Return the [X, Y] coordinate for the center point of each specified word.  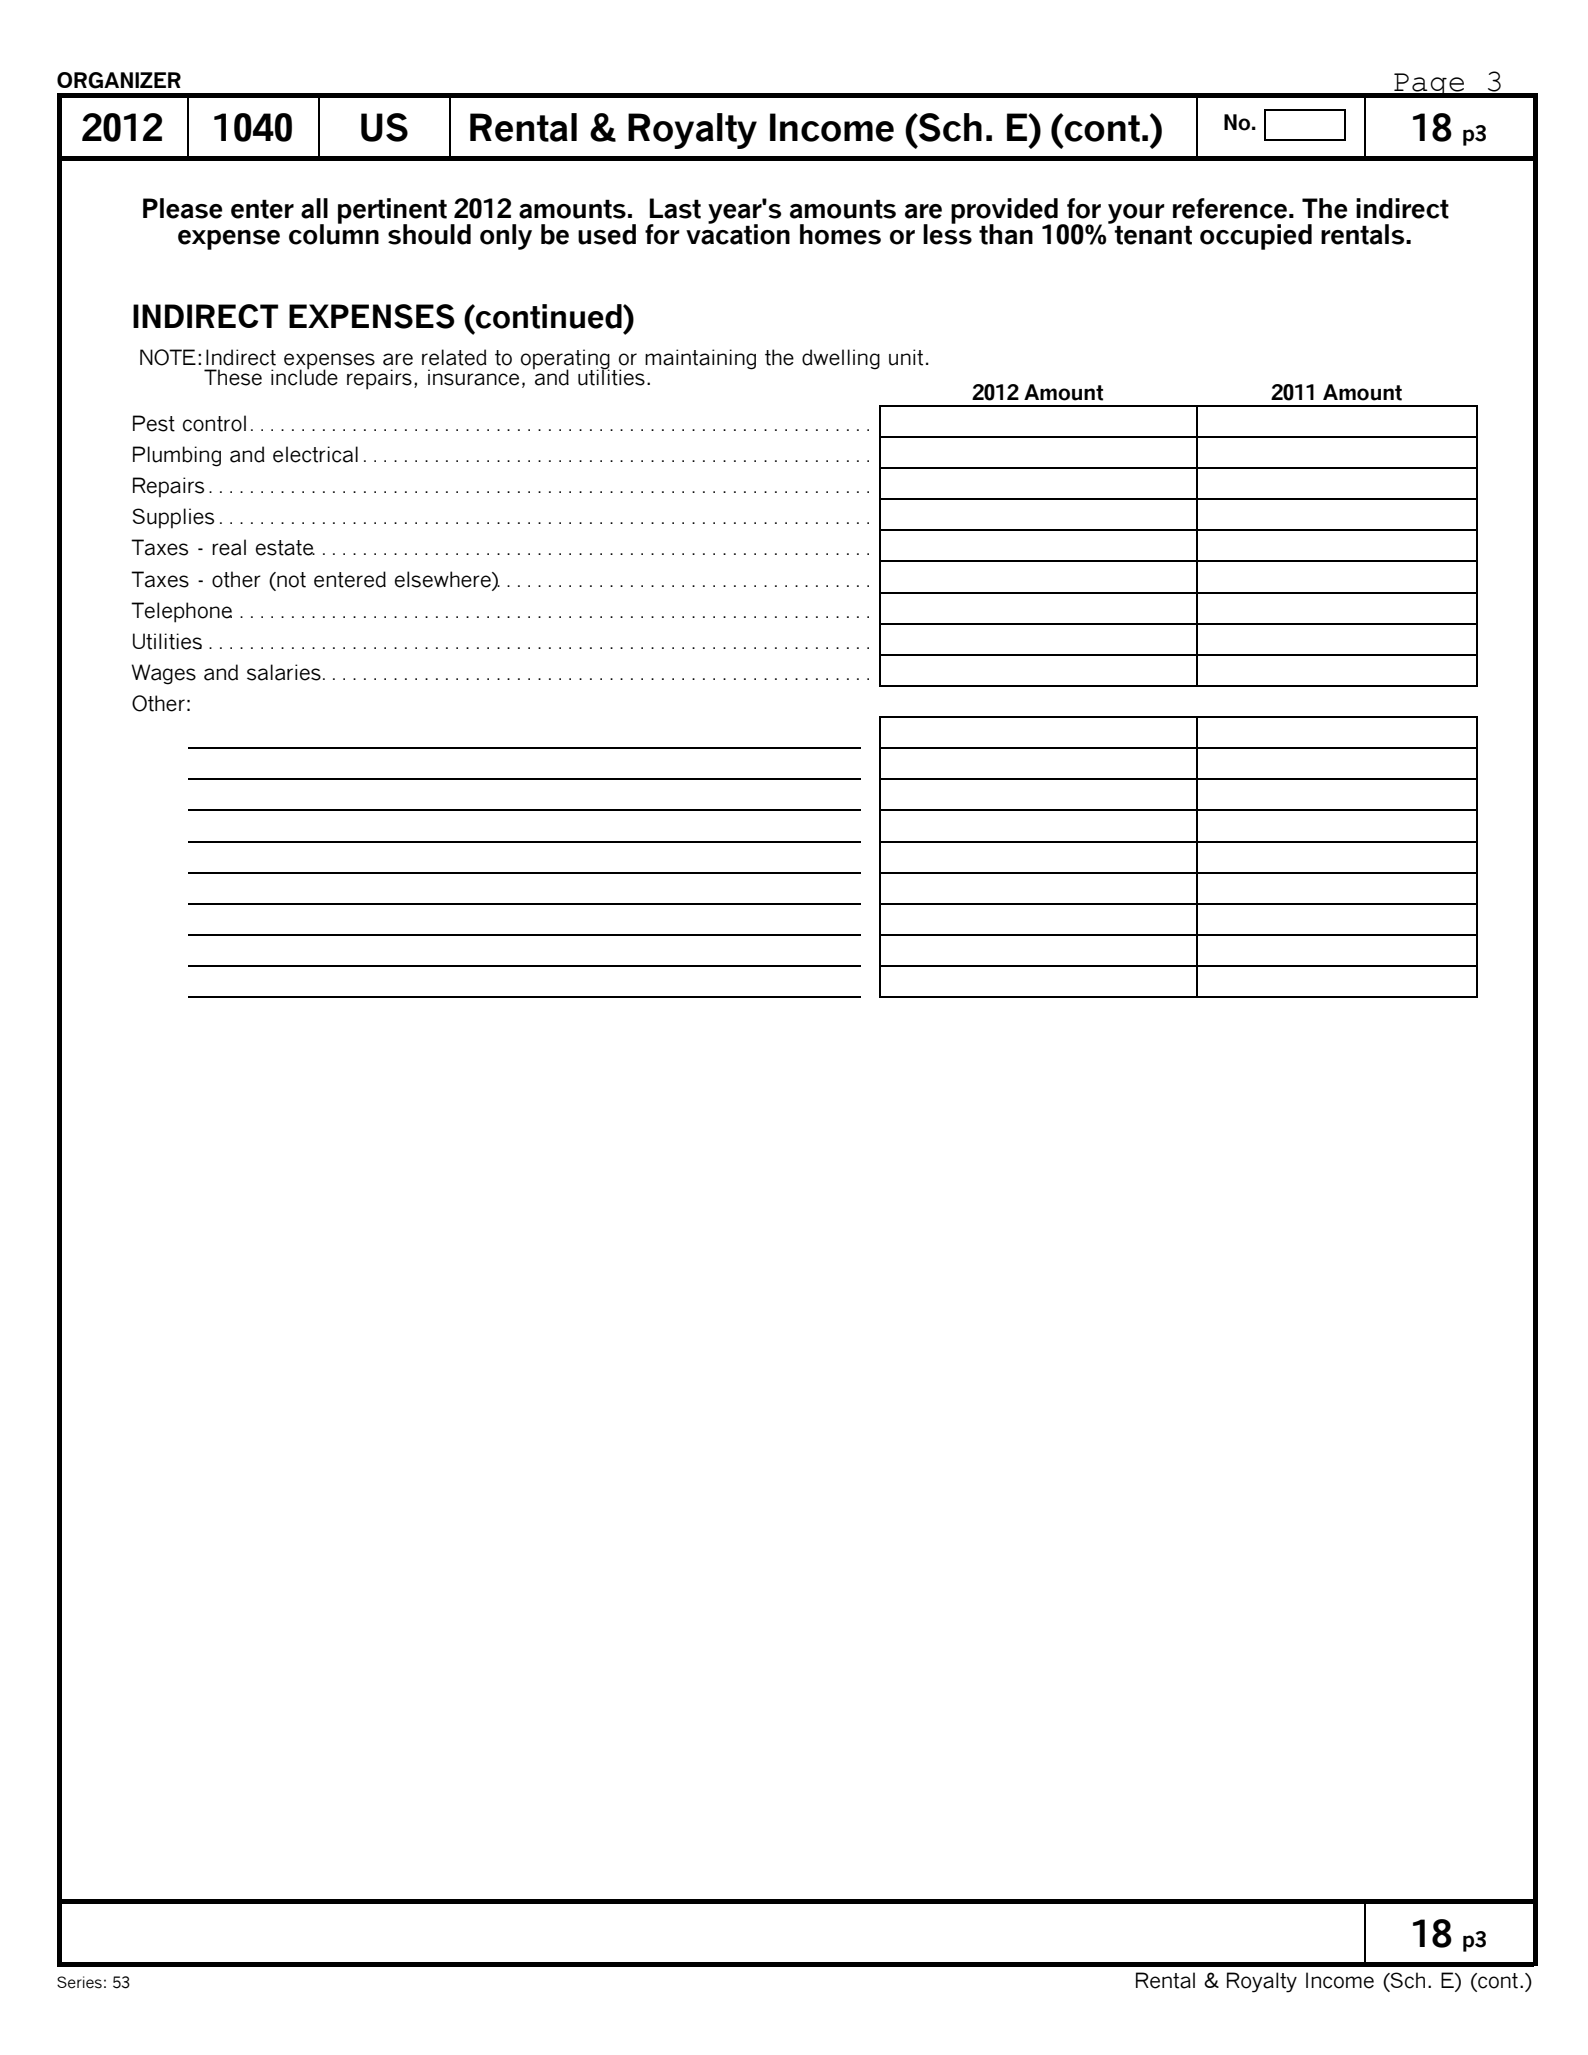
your [1136, 215]
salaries [284, 672]
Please [182, 208]
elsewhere [444, 579]
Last [675, 208]
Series [79, 1982]
